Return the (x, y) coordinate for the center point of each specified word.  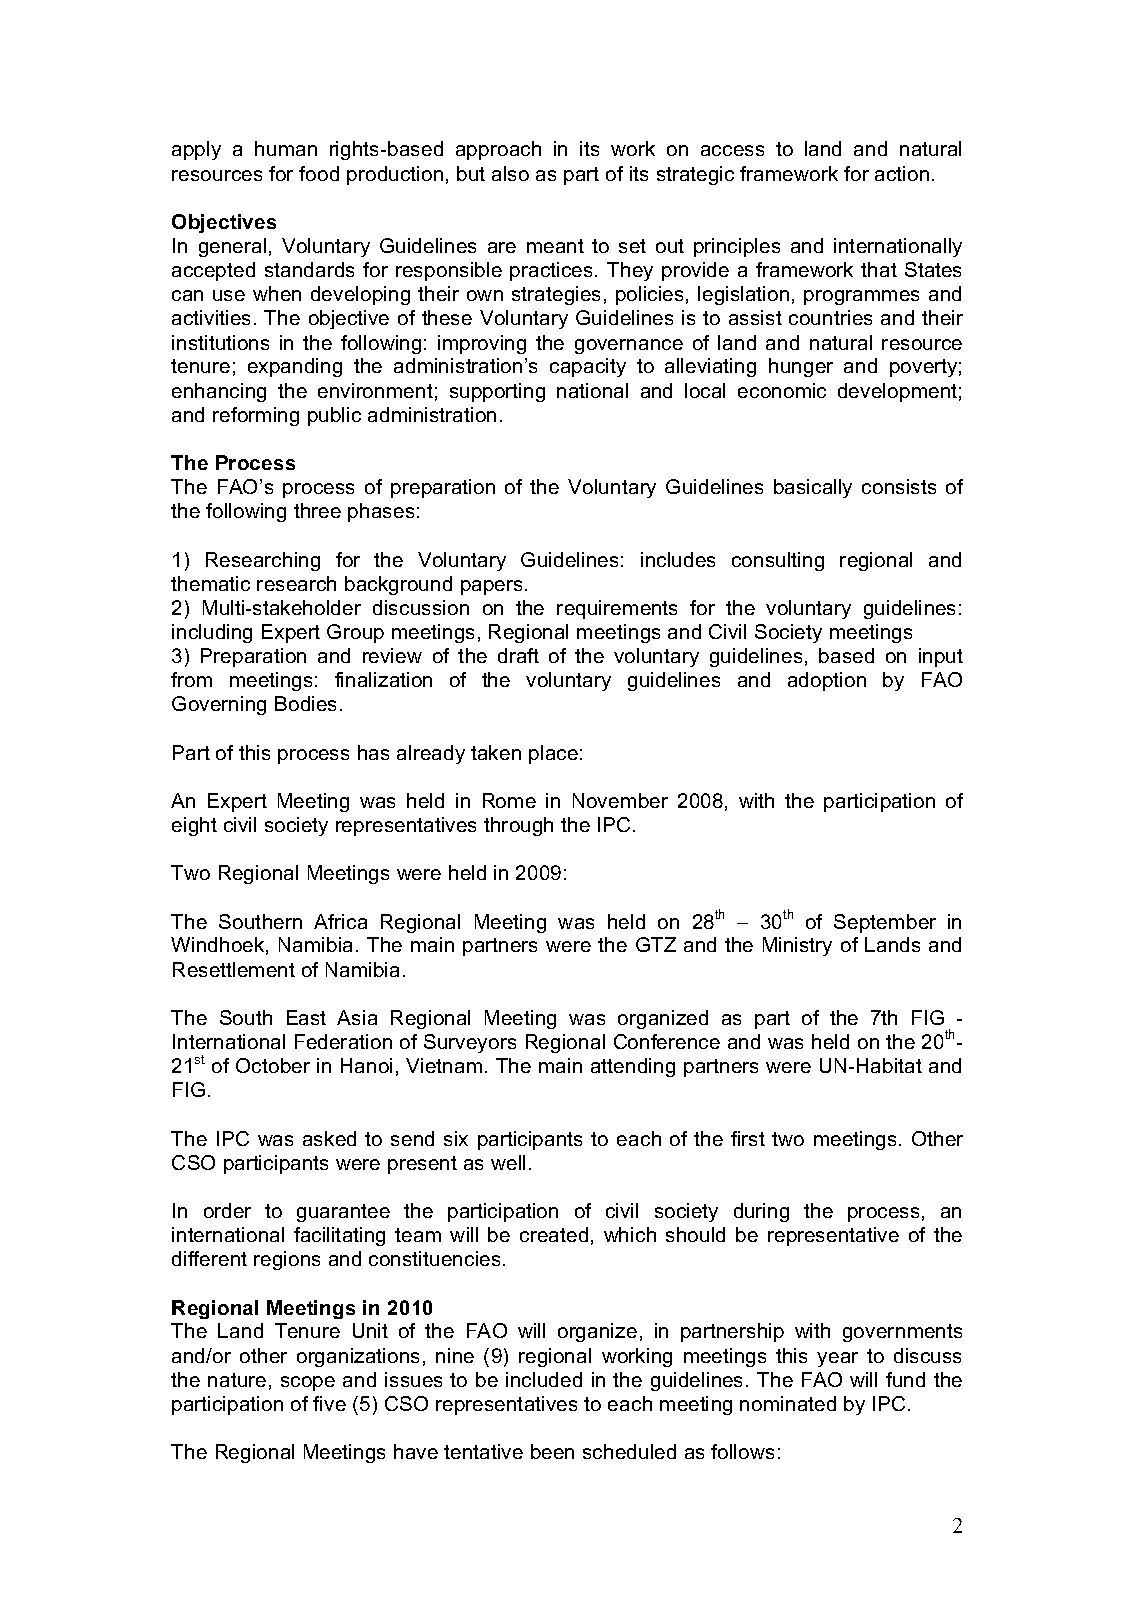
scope (308, 1383)
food (319, 173)
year (837, 1359)
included (544, 1379)
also (510, 173)
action (902, 173)
